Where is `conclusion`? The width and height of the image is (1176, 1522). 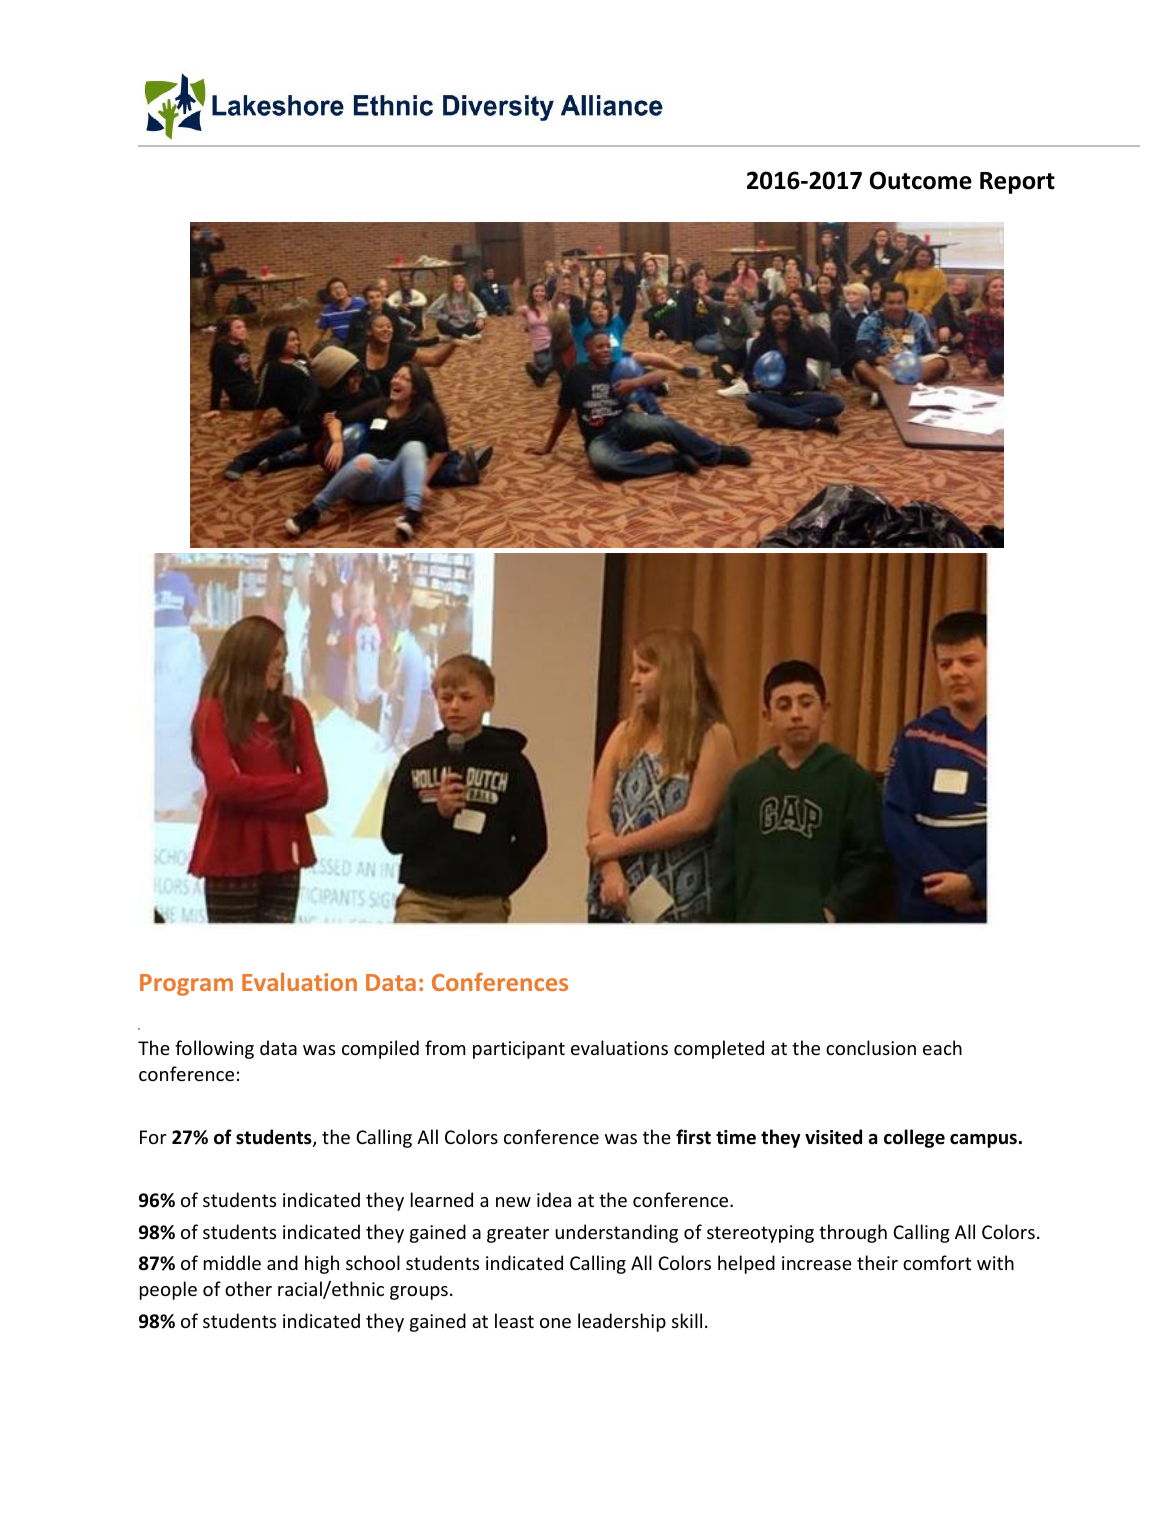 conclusion is located at coordinates (871, 1047).
